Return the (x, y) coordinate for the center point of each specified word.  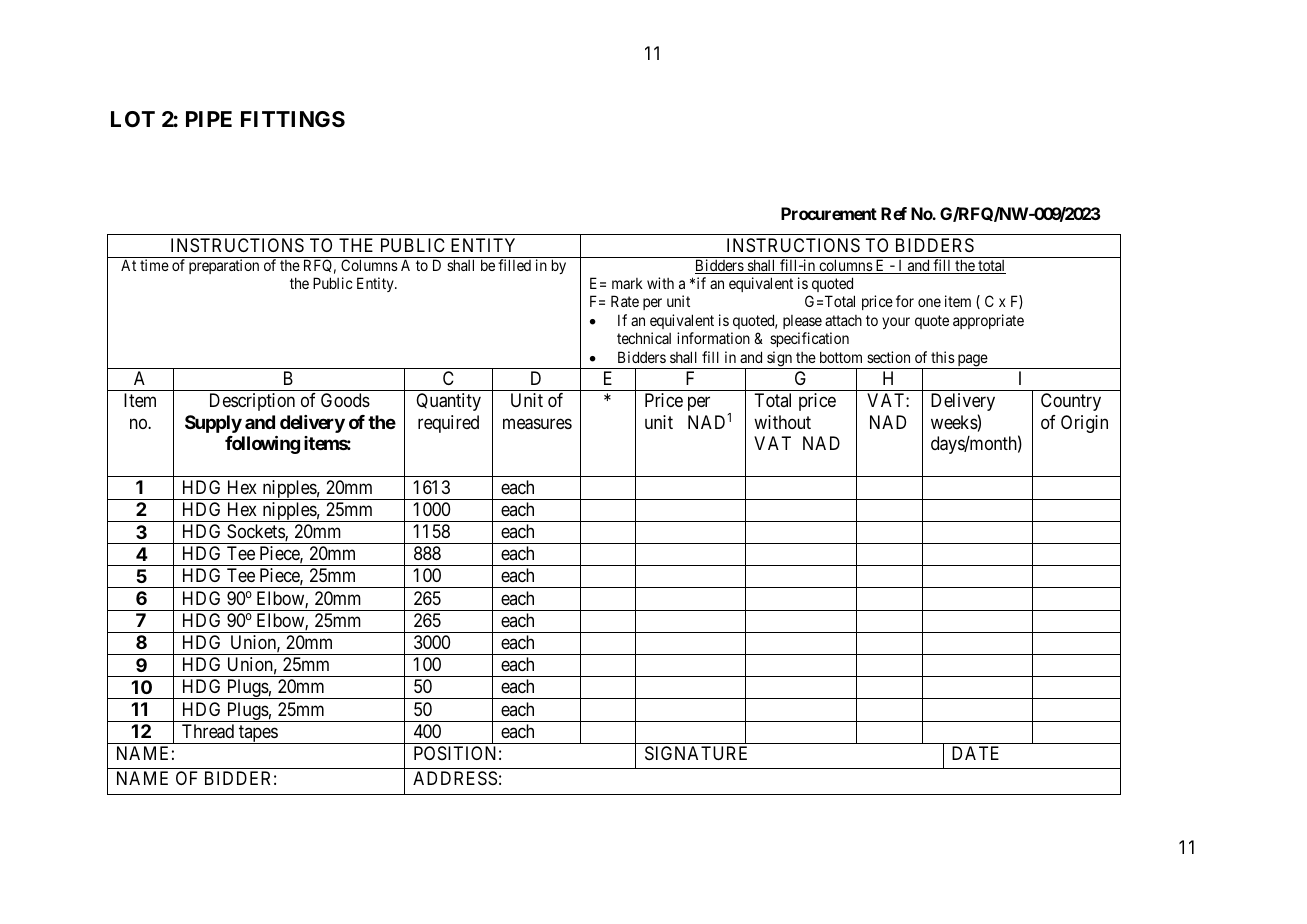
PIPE (209, 119)
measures (537, 424)
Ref (894, 213)
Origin (1084, 424)
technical (644, 338)
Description (252, 402)
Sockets (256, 532)
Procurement (829, 213)
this (943, 357)
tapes (258, 734)
